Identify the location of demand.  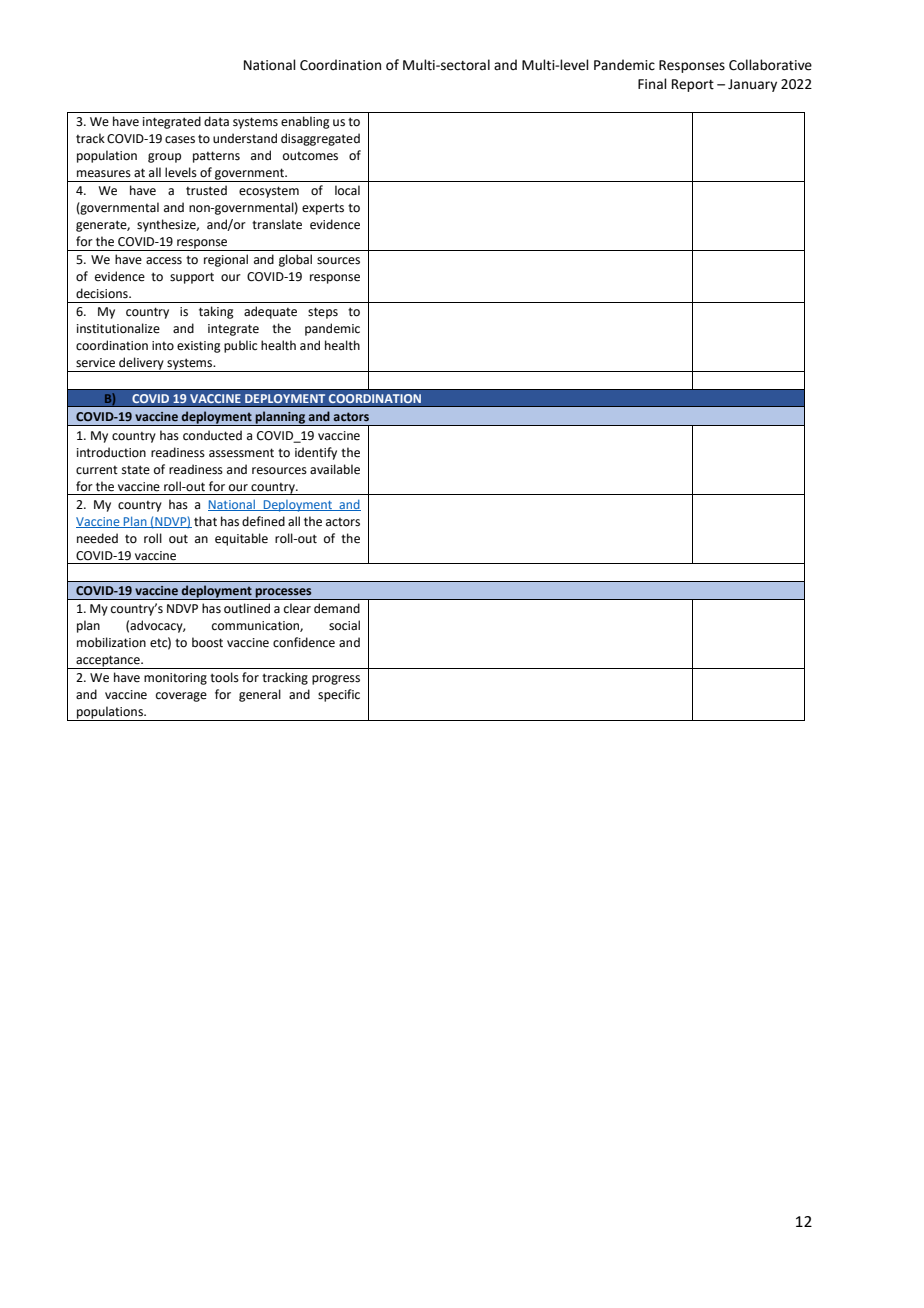
(337, 608).
